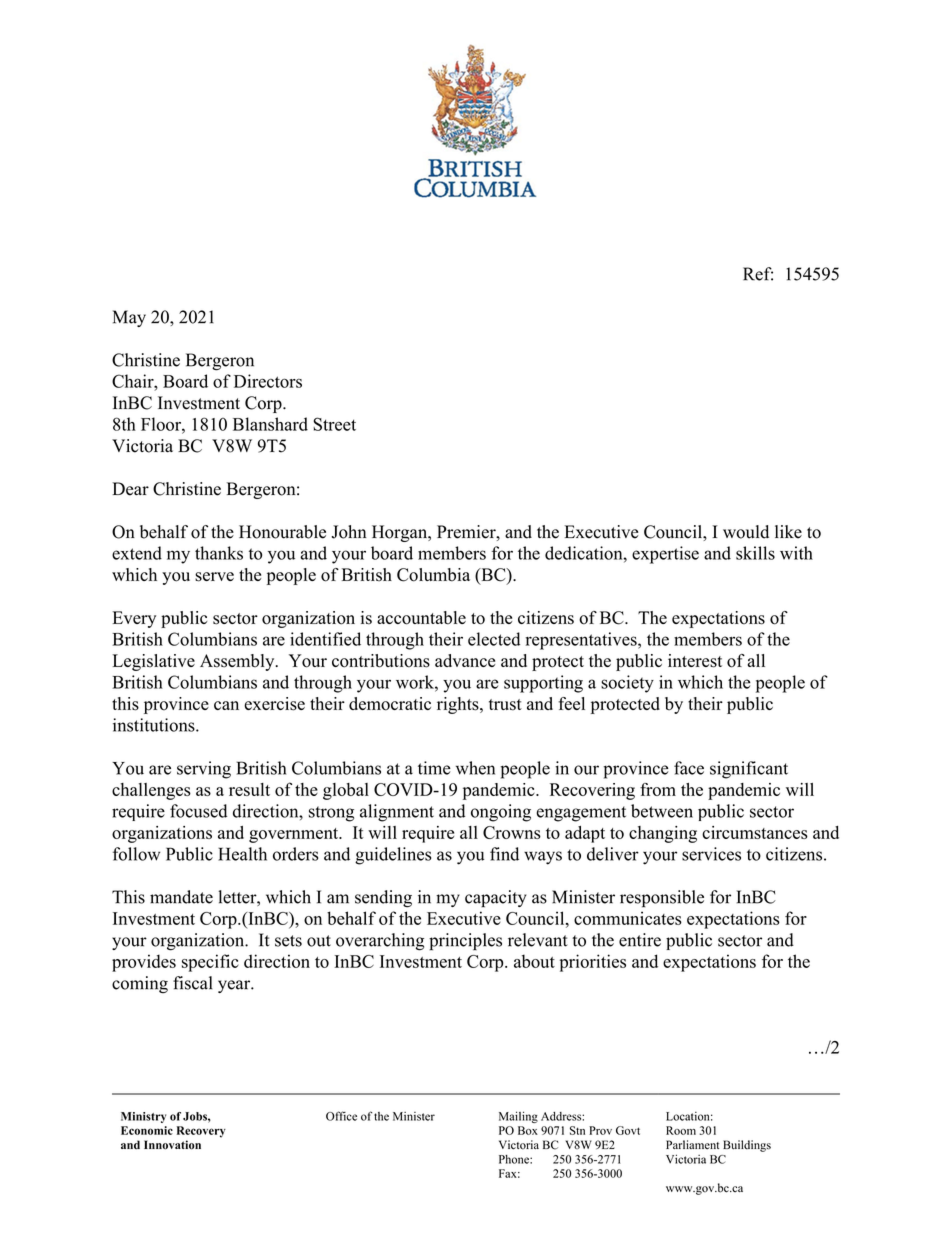 Image resolution: width=952 pixels, height=1233 pixels. Describe the element at coordinates (758, 274) in the screenshot. I see `Ref` at that location.
